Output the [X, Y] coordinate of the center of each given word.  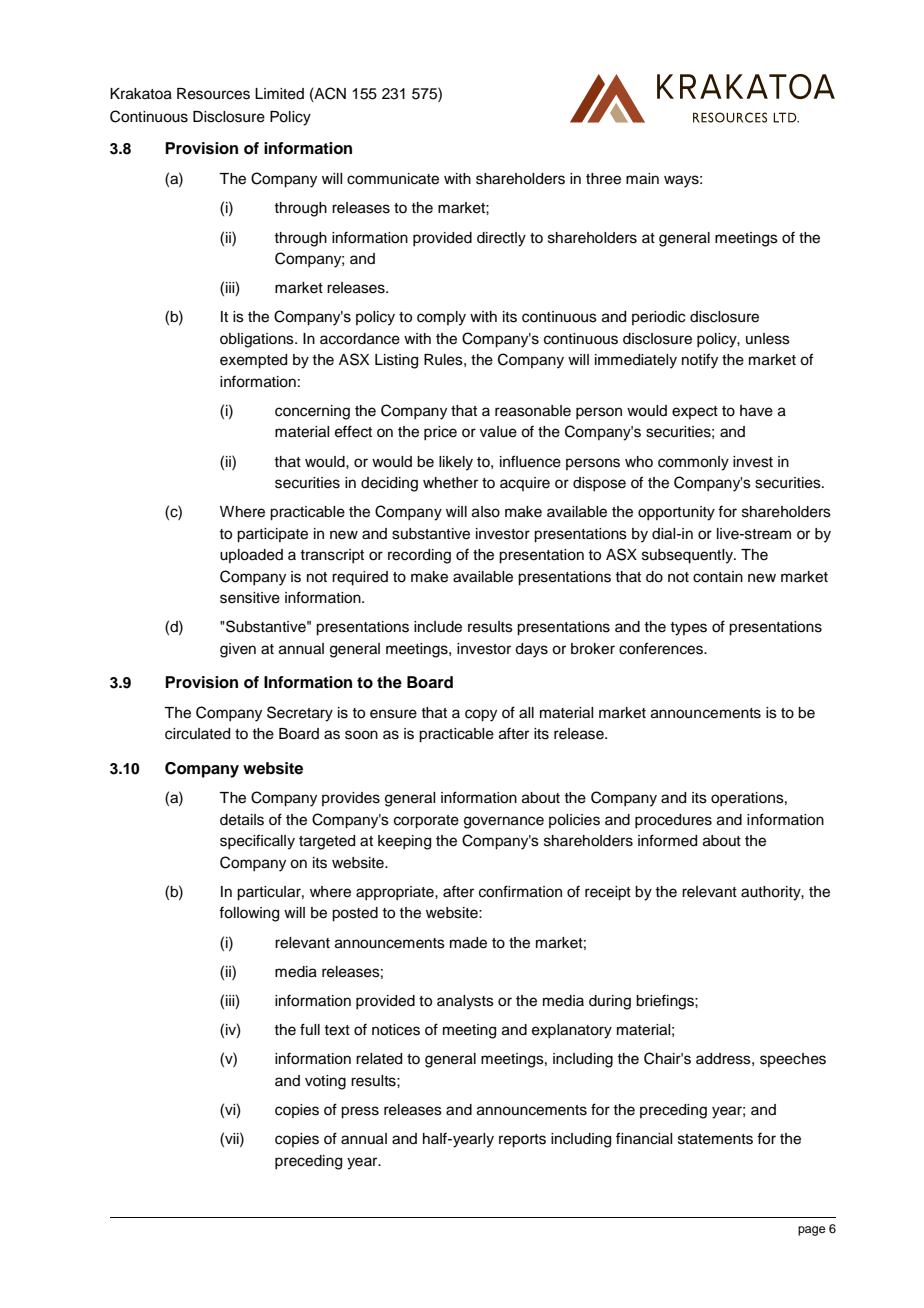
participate [272, 535]
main [642, 179]
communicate [393, 179]
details [242, 820]
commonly [693, 463]
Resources [213, 94]
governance [504, 822]
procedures [673, 821]
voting [325, 1082]
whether [450, 483]
